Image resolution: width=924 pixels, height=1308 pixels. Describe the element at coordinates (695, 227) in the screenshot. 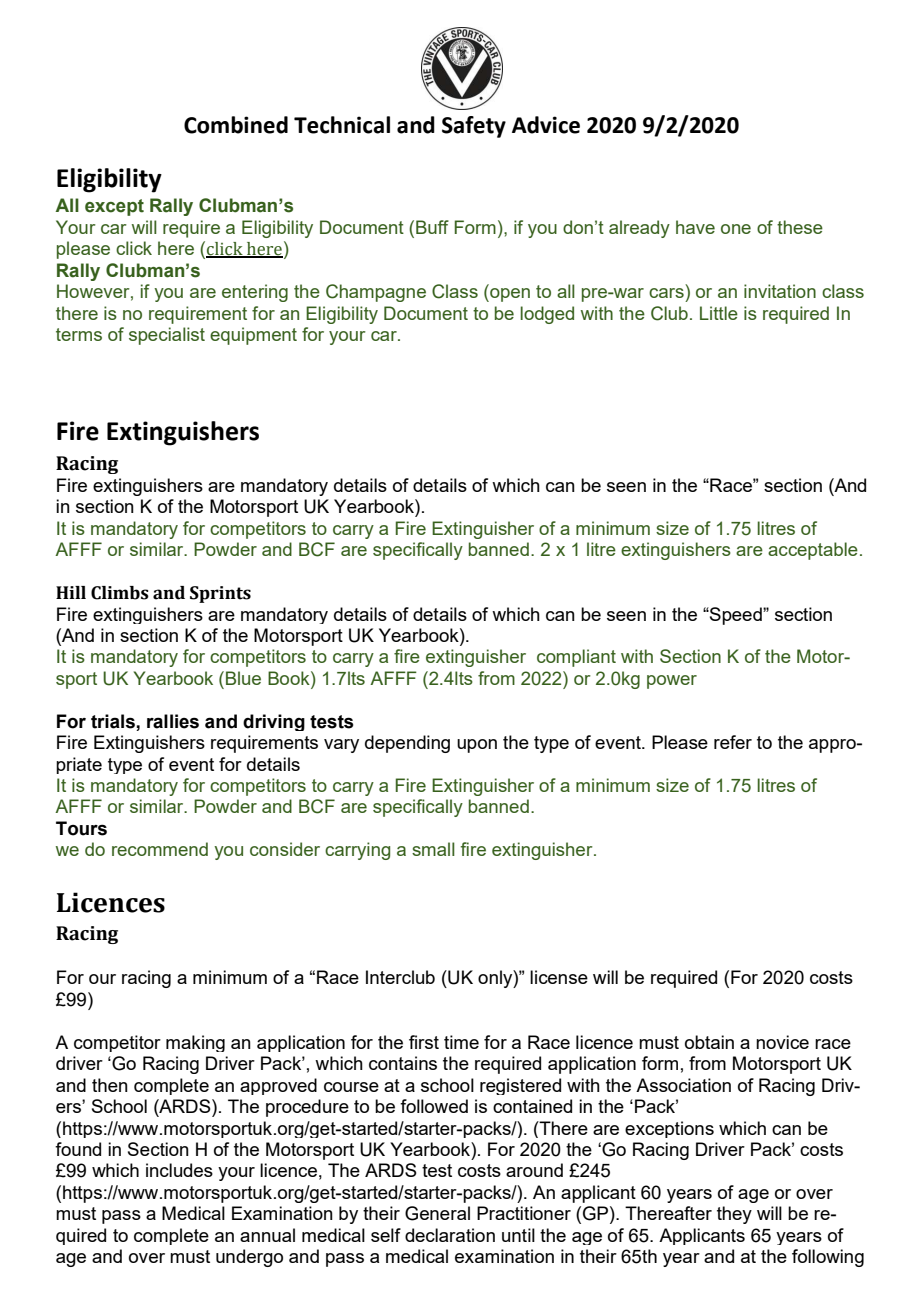

I see `have` at that location.
